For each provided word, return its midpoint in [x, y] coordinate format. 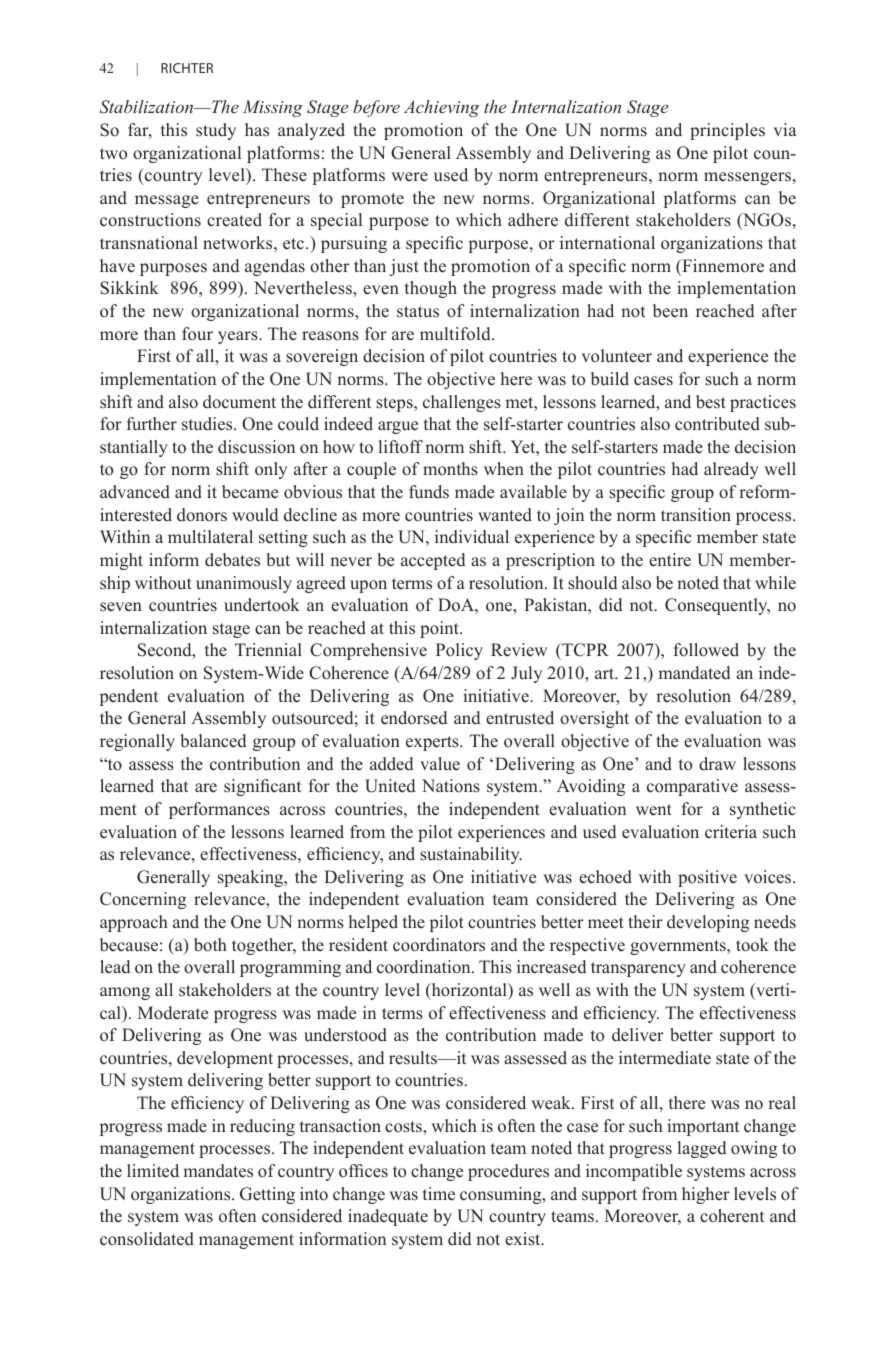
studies [208, 424]
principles [727, 131]
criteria [731, 832]
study [216, 131]
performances [219, 810]
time [439, 1194]
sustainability [471, 855]
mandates [218, 1171]
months [450, 469]
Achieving [442, 108]
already [731, 470]
